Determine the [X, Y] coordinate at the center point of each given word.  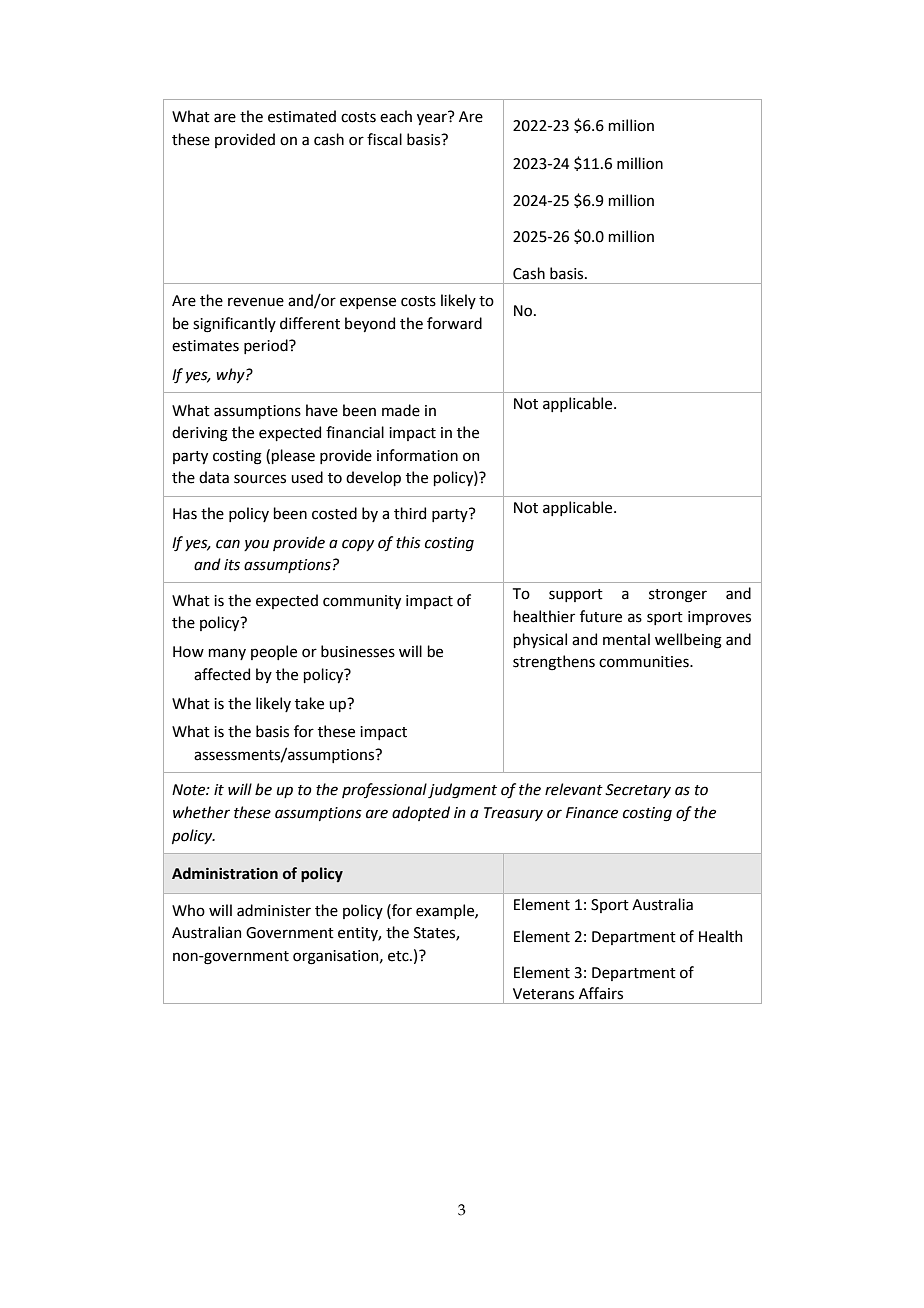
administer [274, 910]
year [433, 118]
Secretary [638, 791]
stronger [678, 596]
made [401, 410]
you [256, 545]
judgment [462, 791]
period [267, 346]
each [396, 116]
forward [454, 323]
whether [201, 812]
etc [399, 956]
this [408, 542]
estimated [302, 116]
